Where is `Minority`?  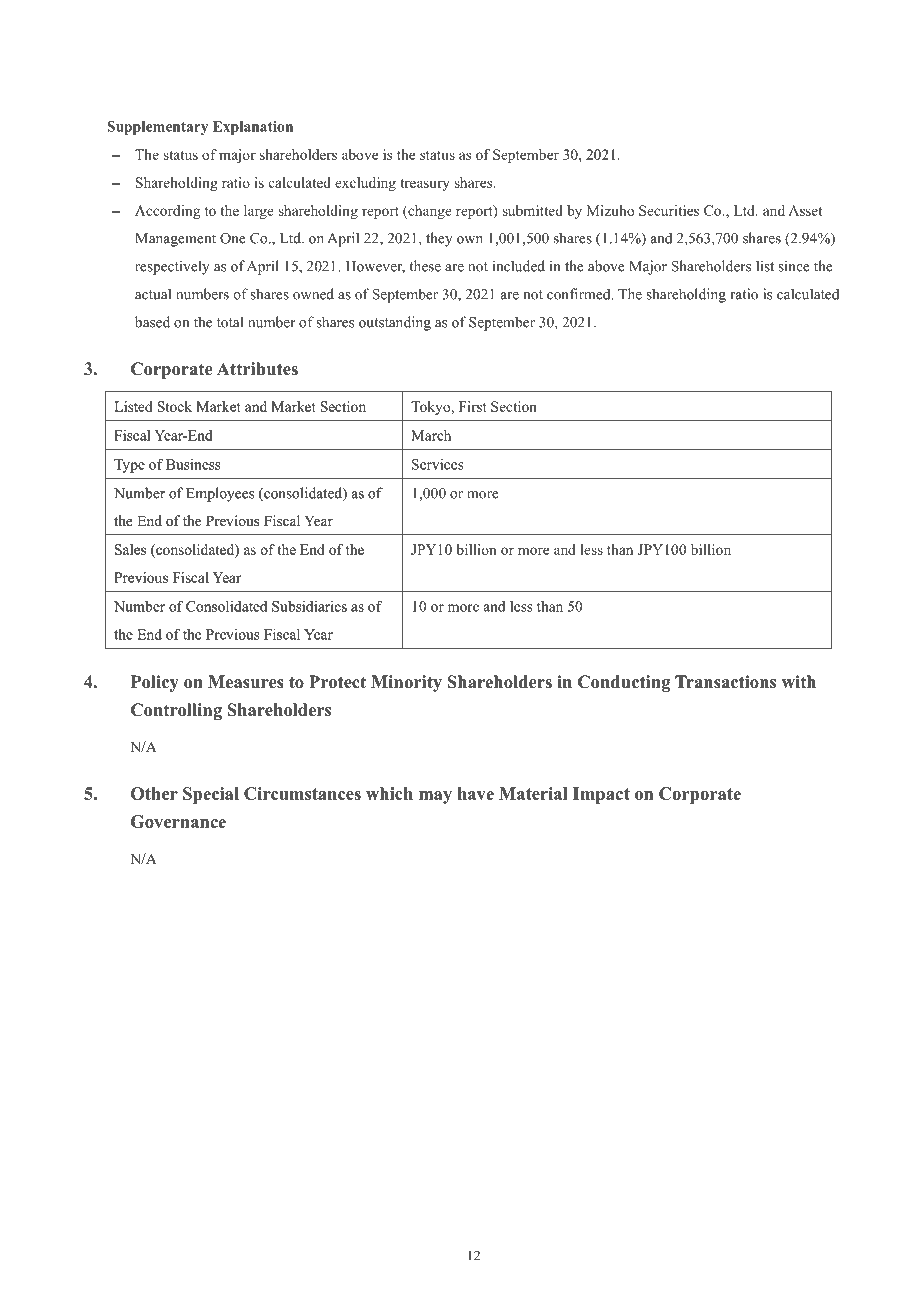
Minority is located at coordinates (406, 683).
